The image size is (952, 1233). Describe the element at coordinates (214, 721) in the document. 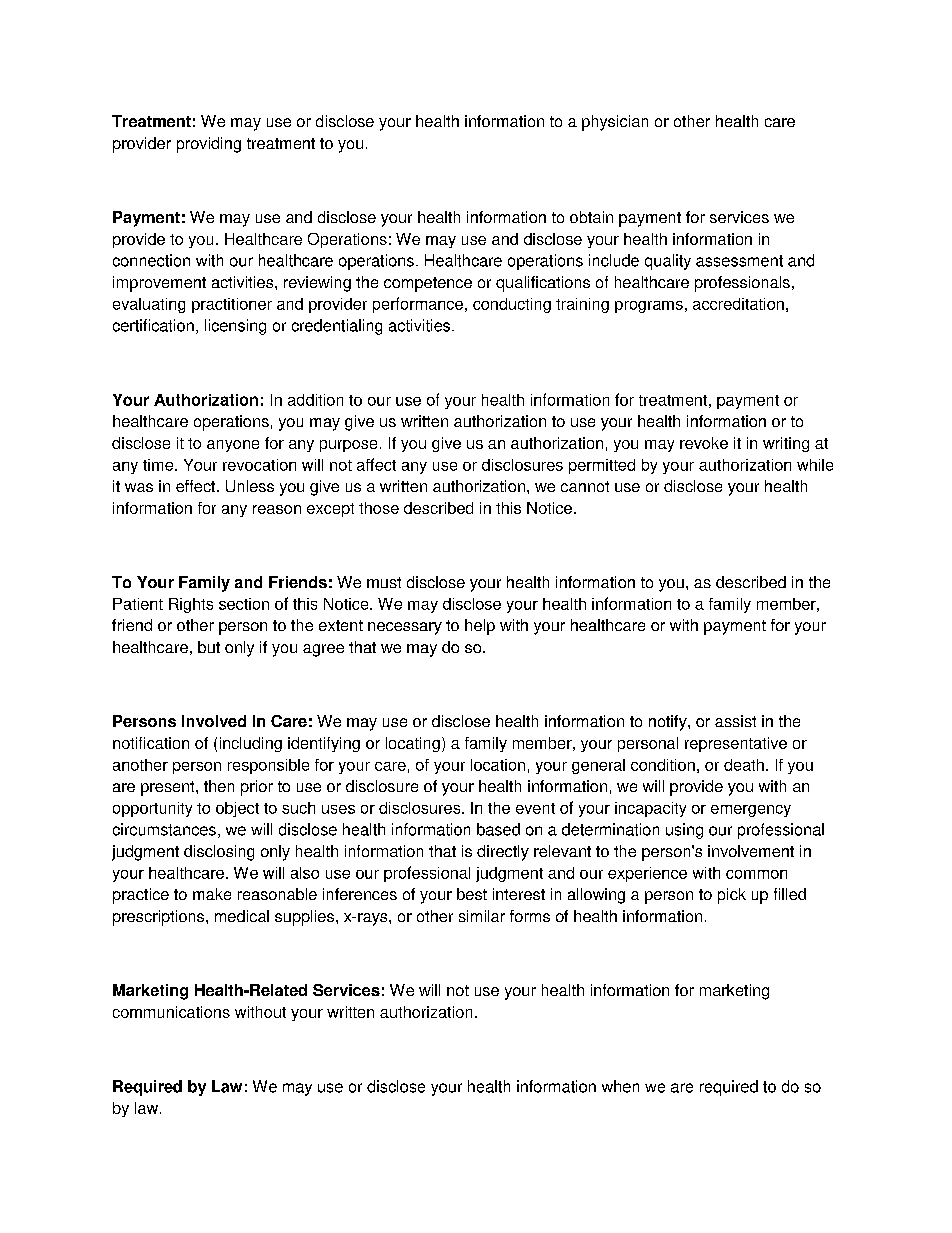

I see `Involved` at that location.
